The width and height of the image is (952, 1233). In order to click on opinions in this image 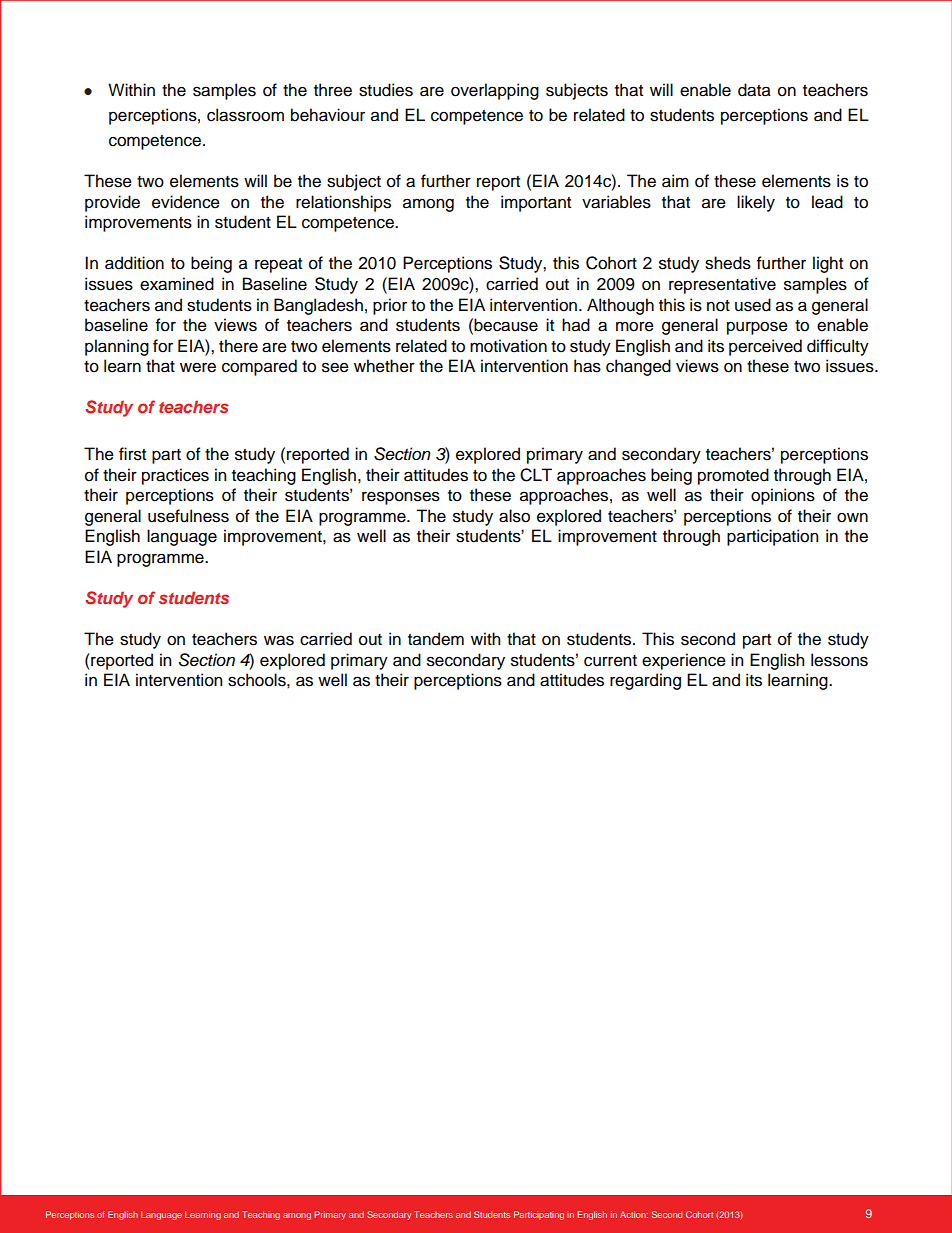, I will do `click(783, 496)`.
